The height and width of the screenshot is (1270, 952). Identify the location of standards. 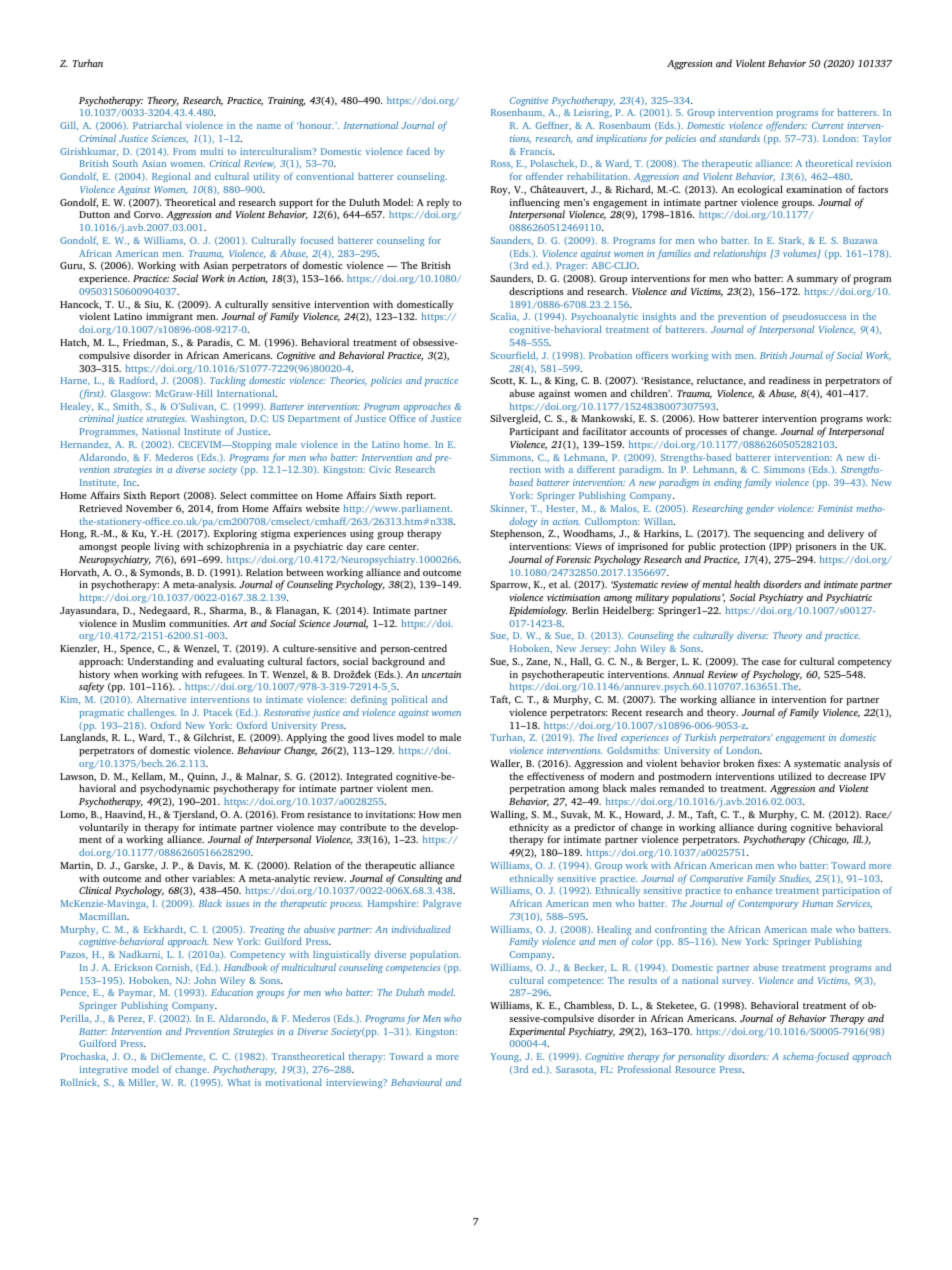
(739, 138).
